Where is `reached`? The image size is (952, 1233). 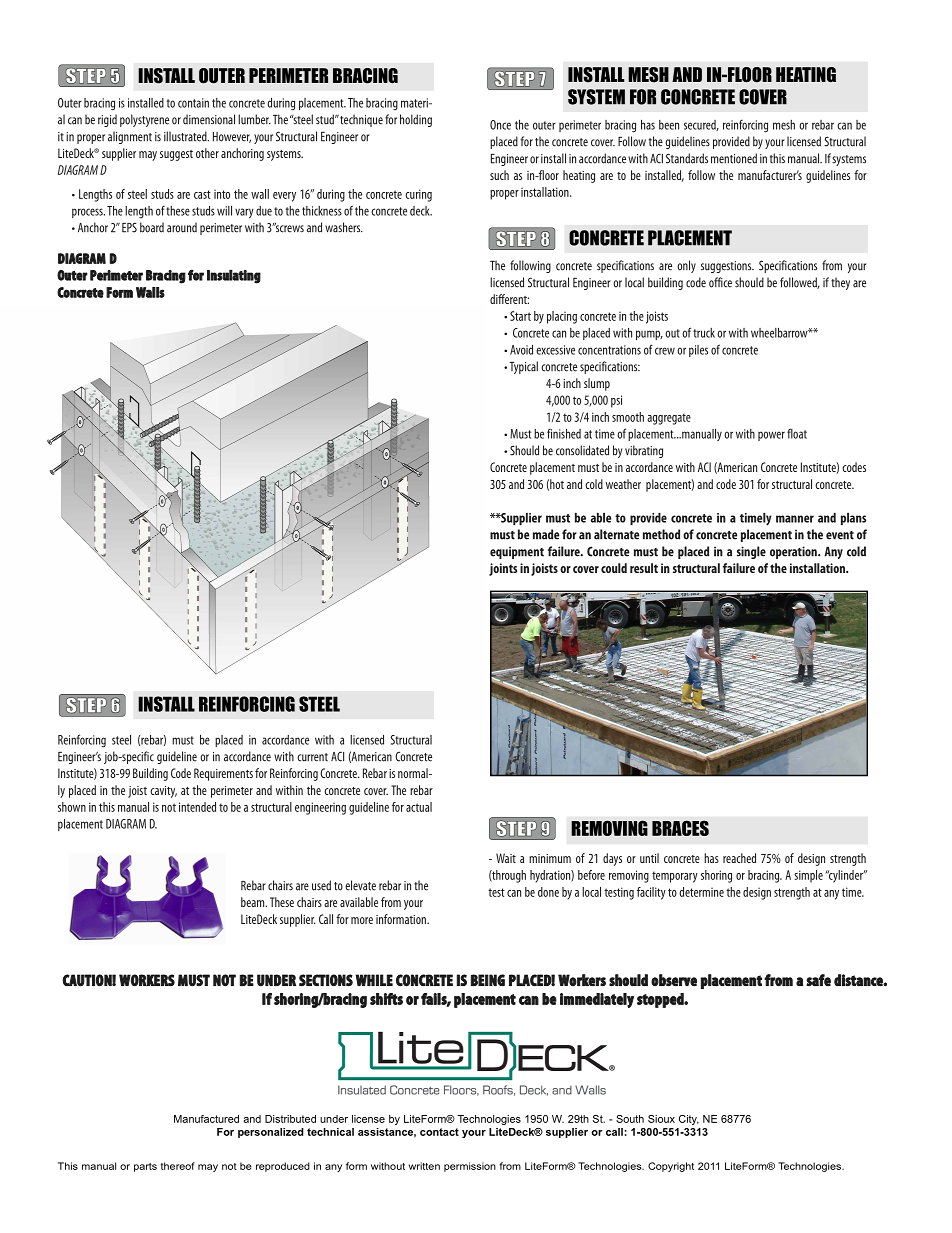 reached is located at coordinates (739, 858).
